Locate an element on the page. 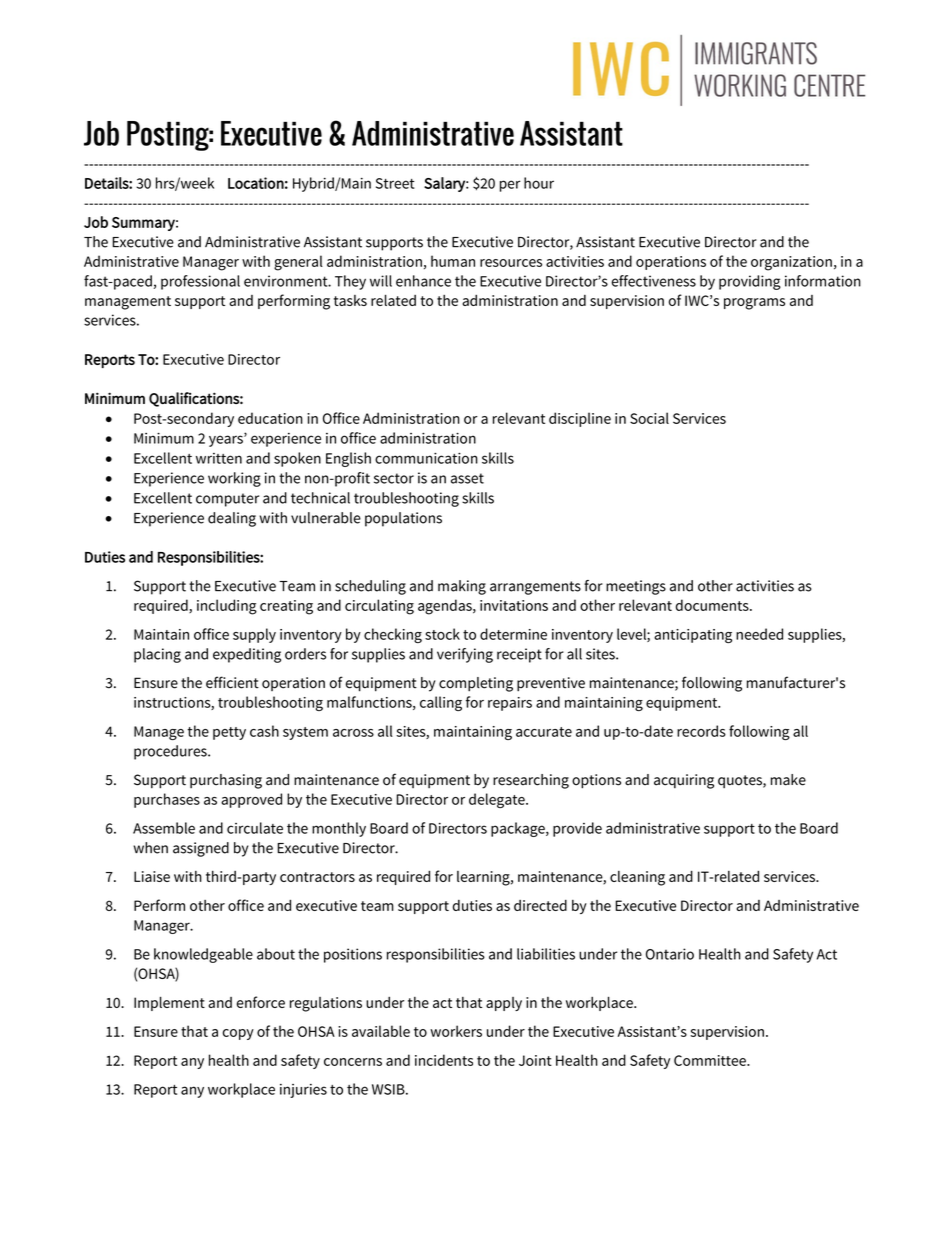  petty is located at coordinates (229, 733).
